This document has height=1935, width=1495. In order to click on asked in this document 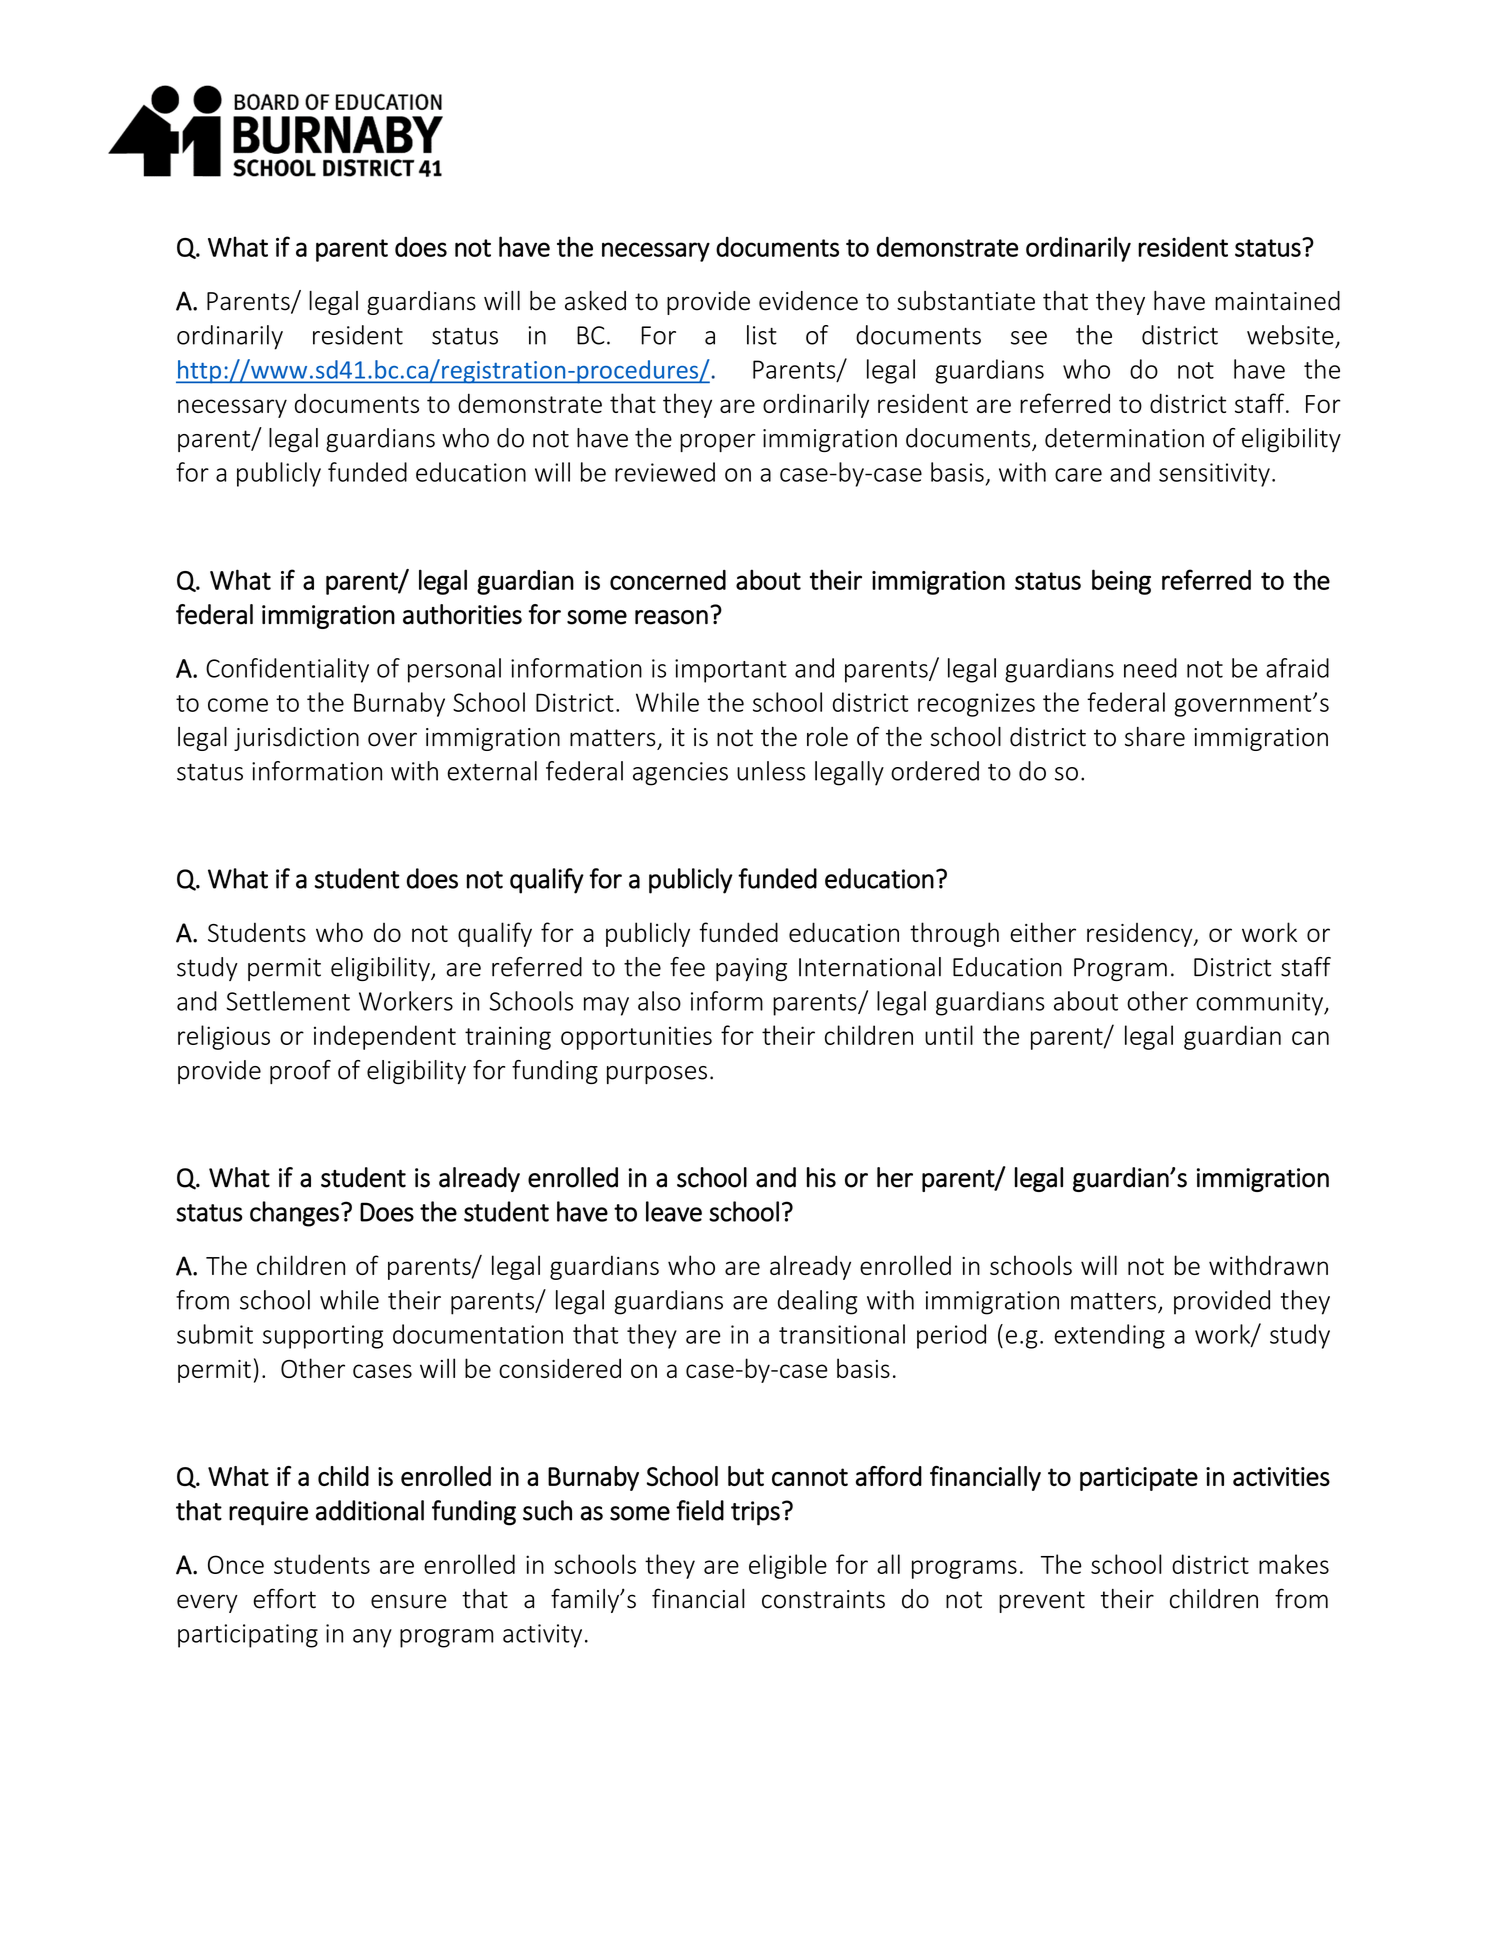, I will do `click(595, 301)`.
